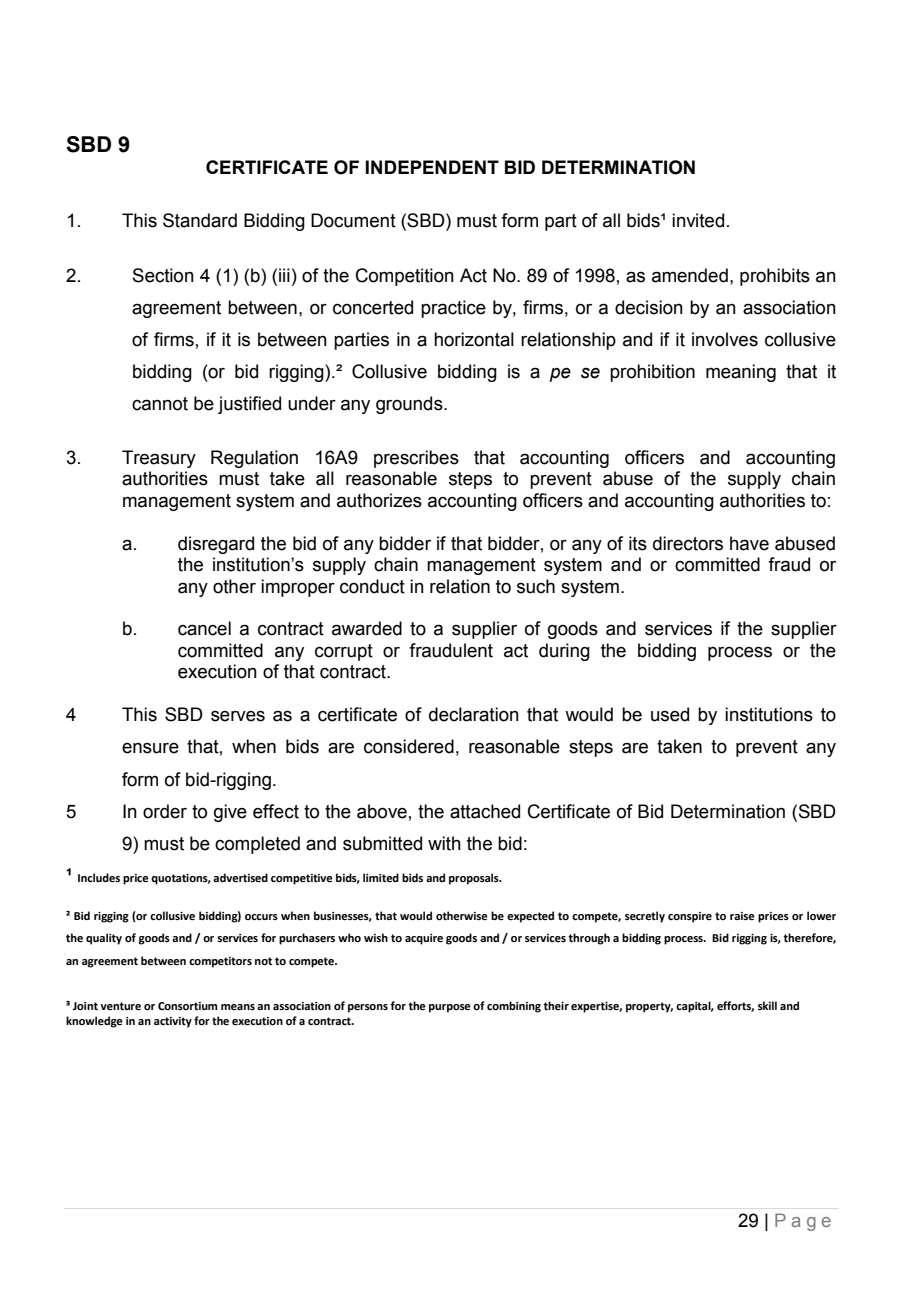 The image size is (924, 1308). What do you see at coordinates (200, 220) in the screenshot?
I see `Standard` at bounding box center [200, 220].
